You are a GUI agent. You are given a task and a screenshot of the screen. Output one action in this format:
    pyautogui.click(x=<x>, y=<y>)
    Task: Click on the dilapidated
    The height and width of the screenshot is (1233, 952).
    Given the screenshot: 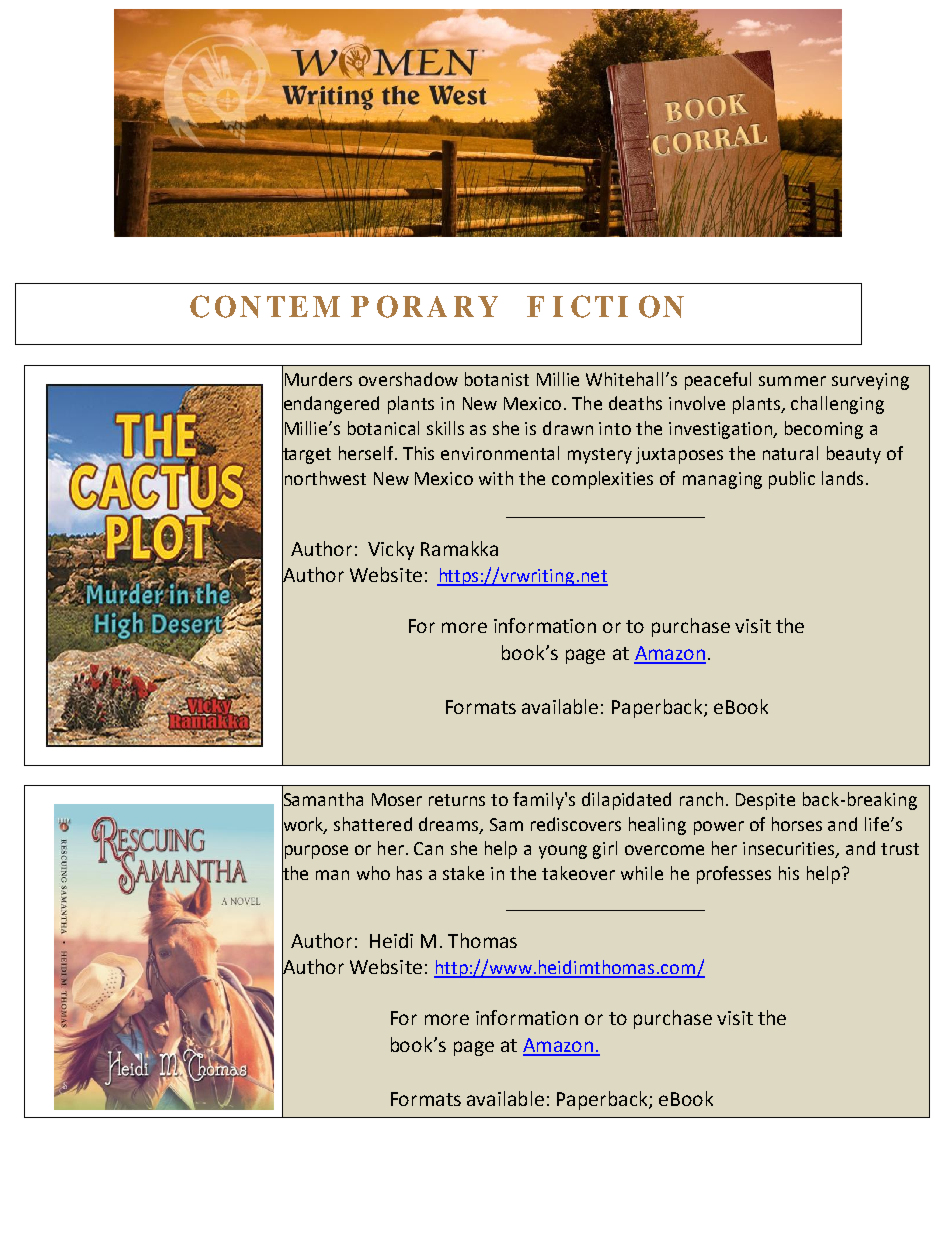 What is the action you would take?
    pyautogui.click(x=626, y=801)
